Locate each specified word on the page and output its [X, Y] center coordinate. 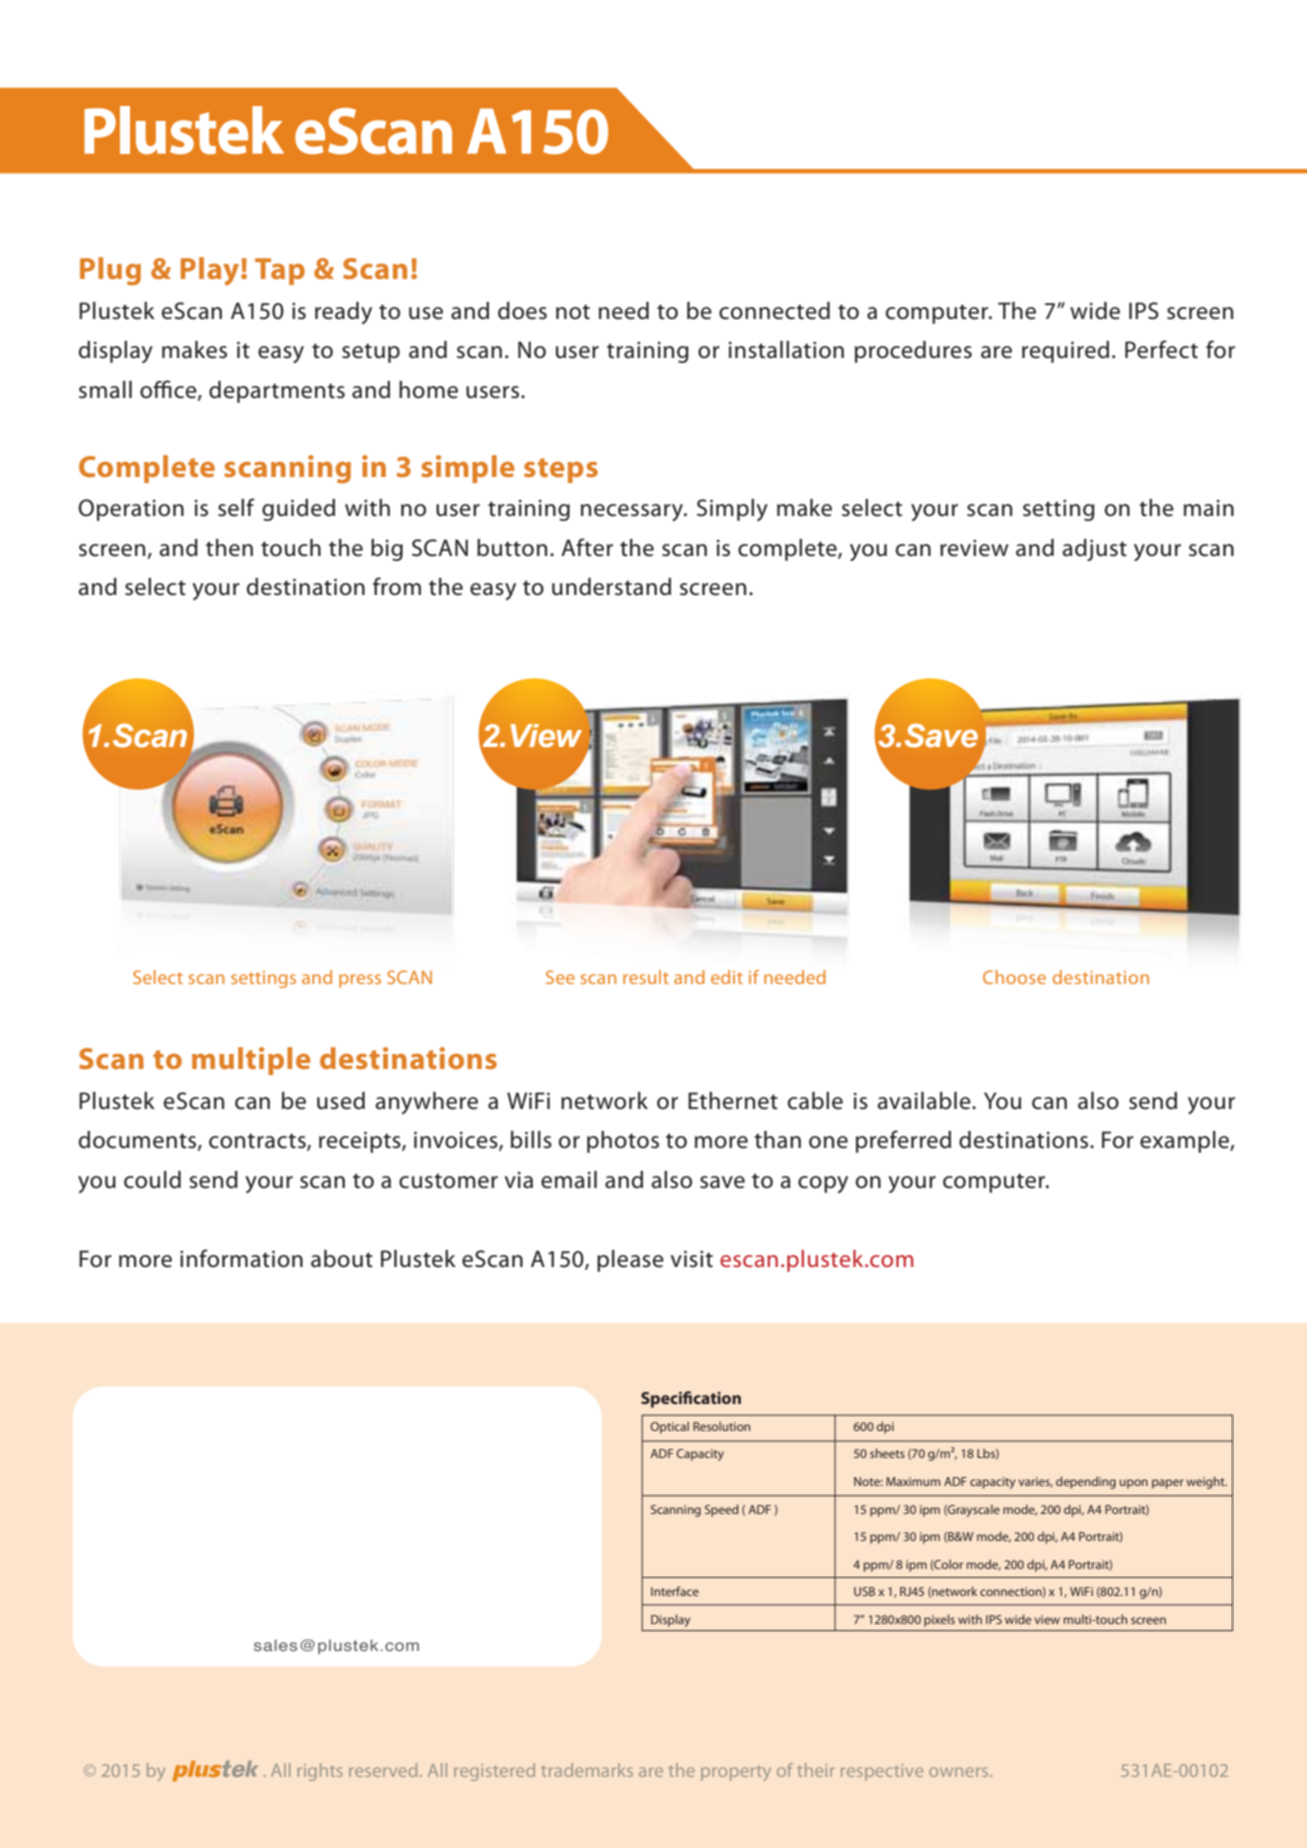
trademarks [587, 1770]
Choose [1014, 977]
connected [774, 311]
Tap [280, 271]
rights [320, 1772]
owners [960, 1772]
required [1065, 352]
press [360, 981]
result [646, 977]
